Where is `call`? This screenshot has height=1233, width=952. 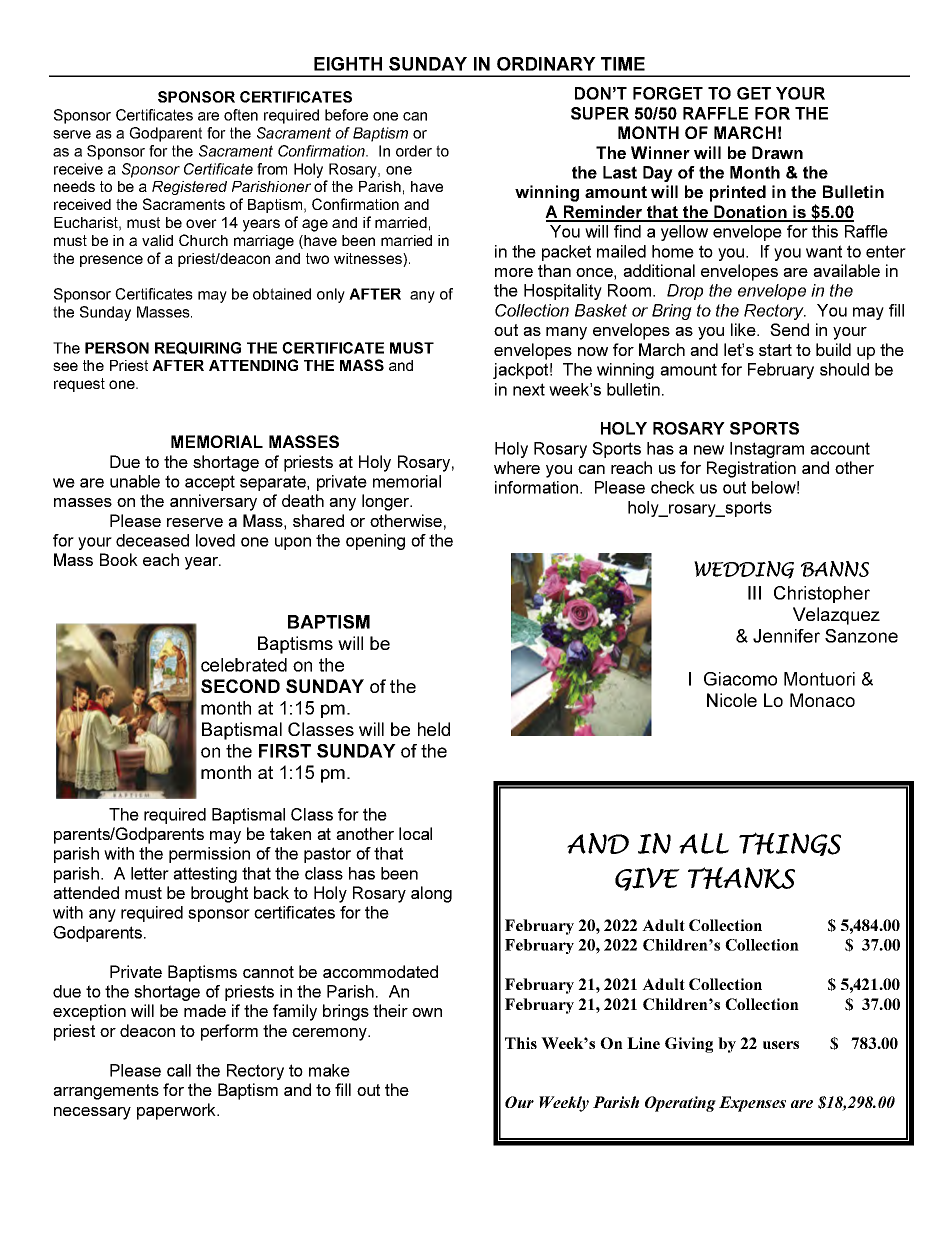
call is located at coordinates (179, 1070).
